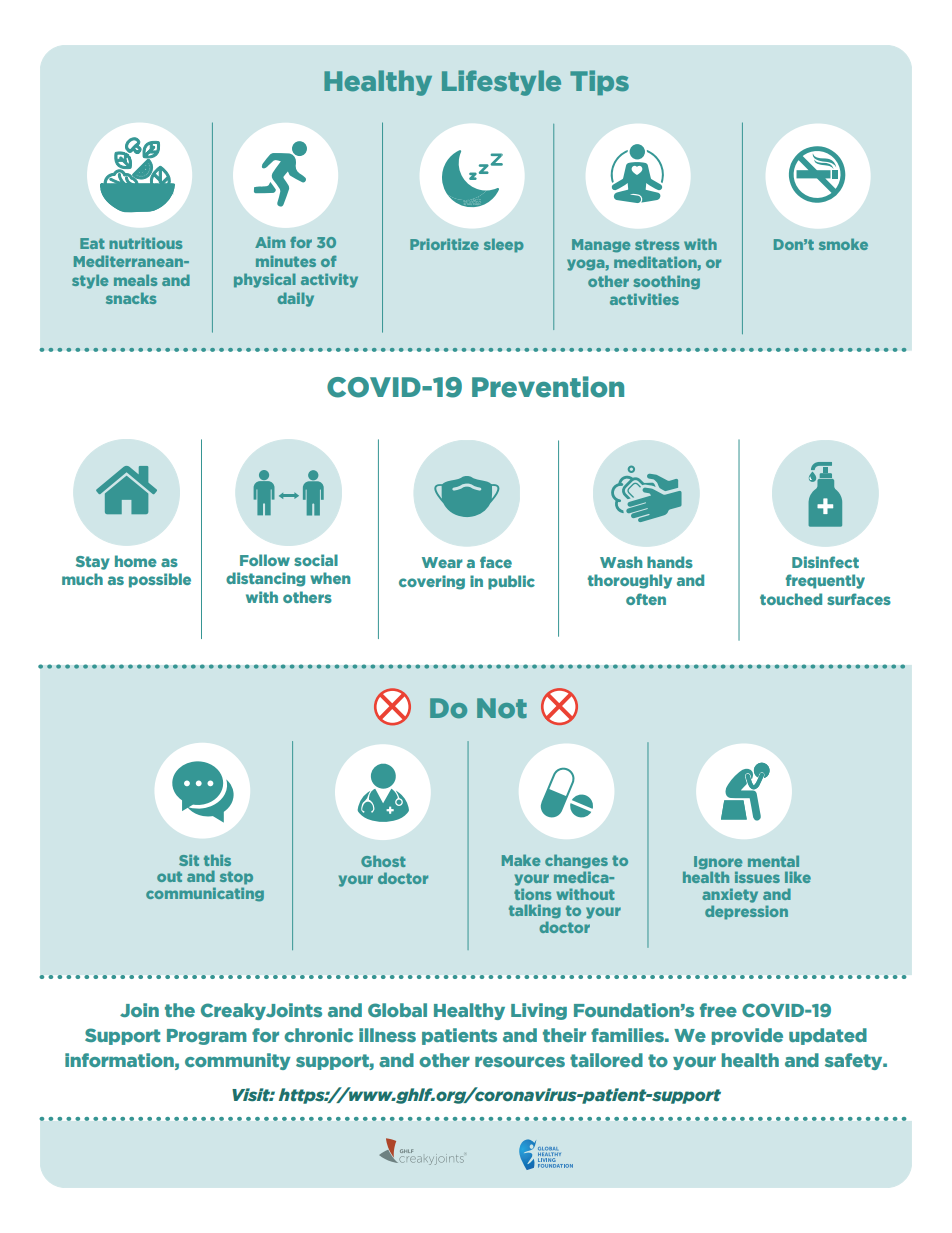 This document has height=1233, width=952. I want to click on Disinfect, so click(825, 562).
